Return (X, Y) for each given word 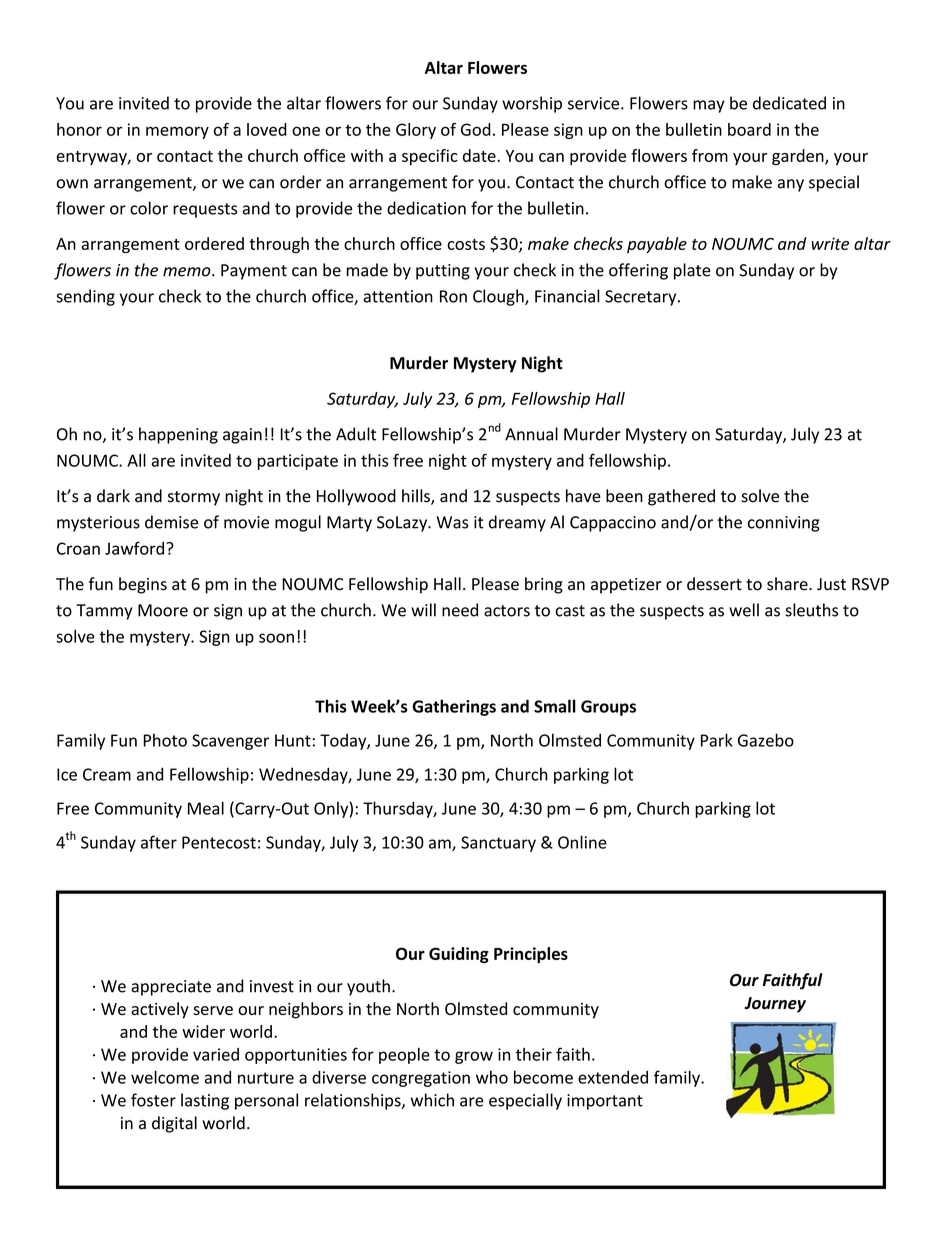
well (744, 610)
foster (153, 1100)
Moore (163, 610)
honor (79, 129)
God (476, 129)
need (460, 610)
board (749, 129)
